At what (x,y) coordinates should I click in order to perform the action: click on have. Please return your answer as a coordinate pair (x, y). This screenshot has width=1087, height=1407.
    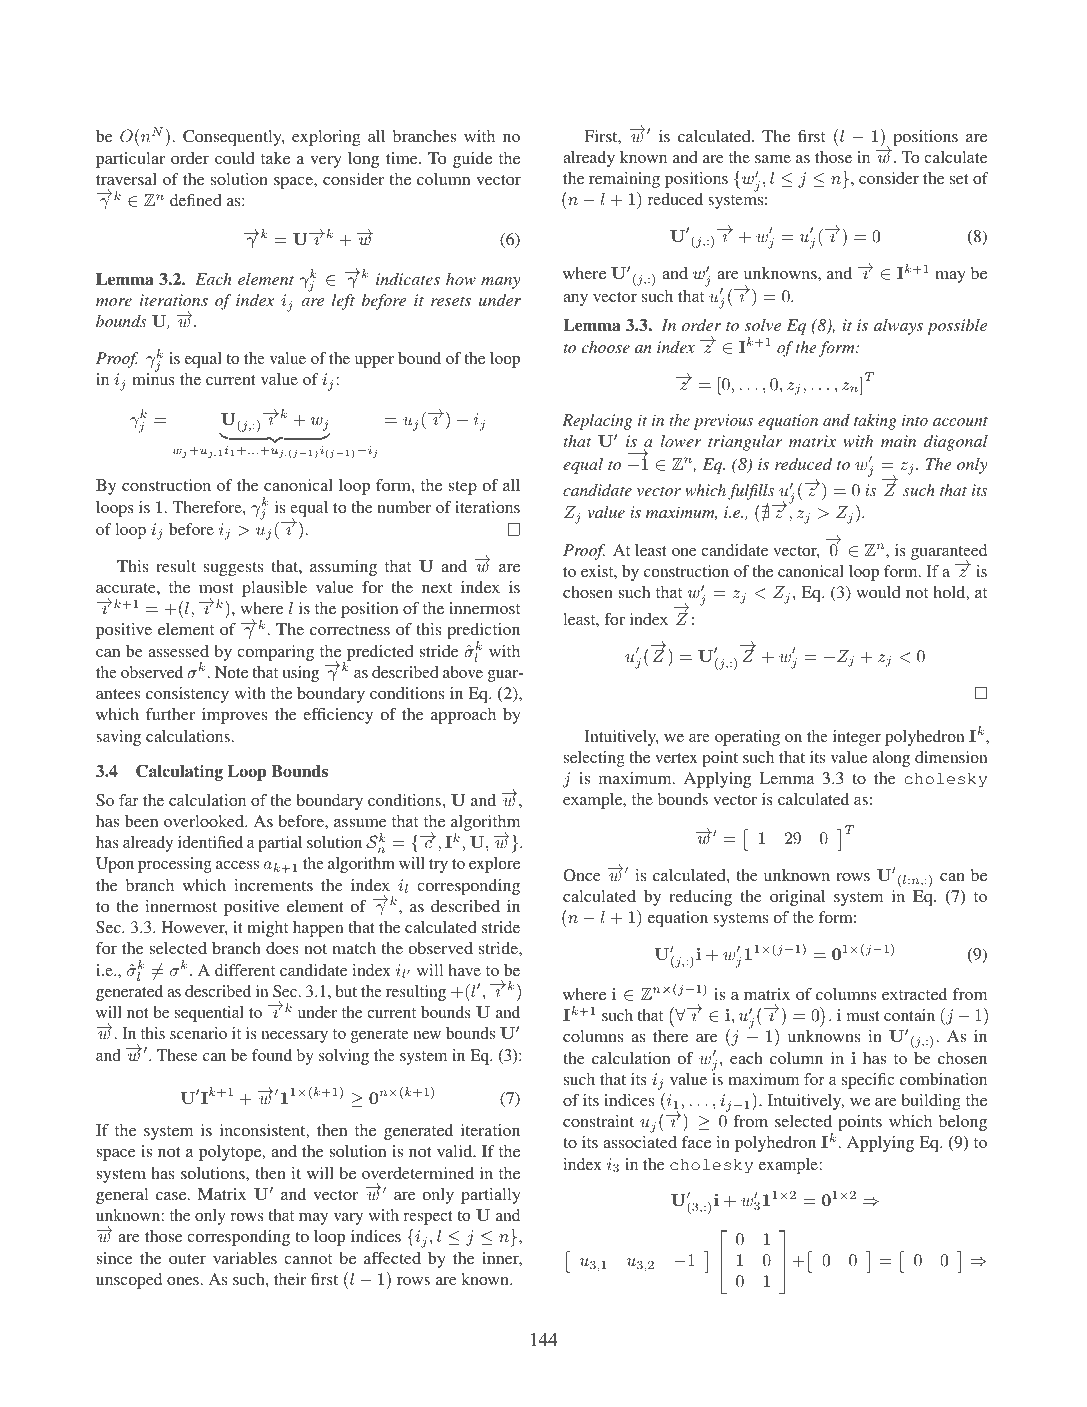
    Looking at the image, I should click on (464, 970).
